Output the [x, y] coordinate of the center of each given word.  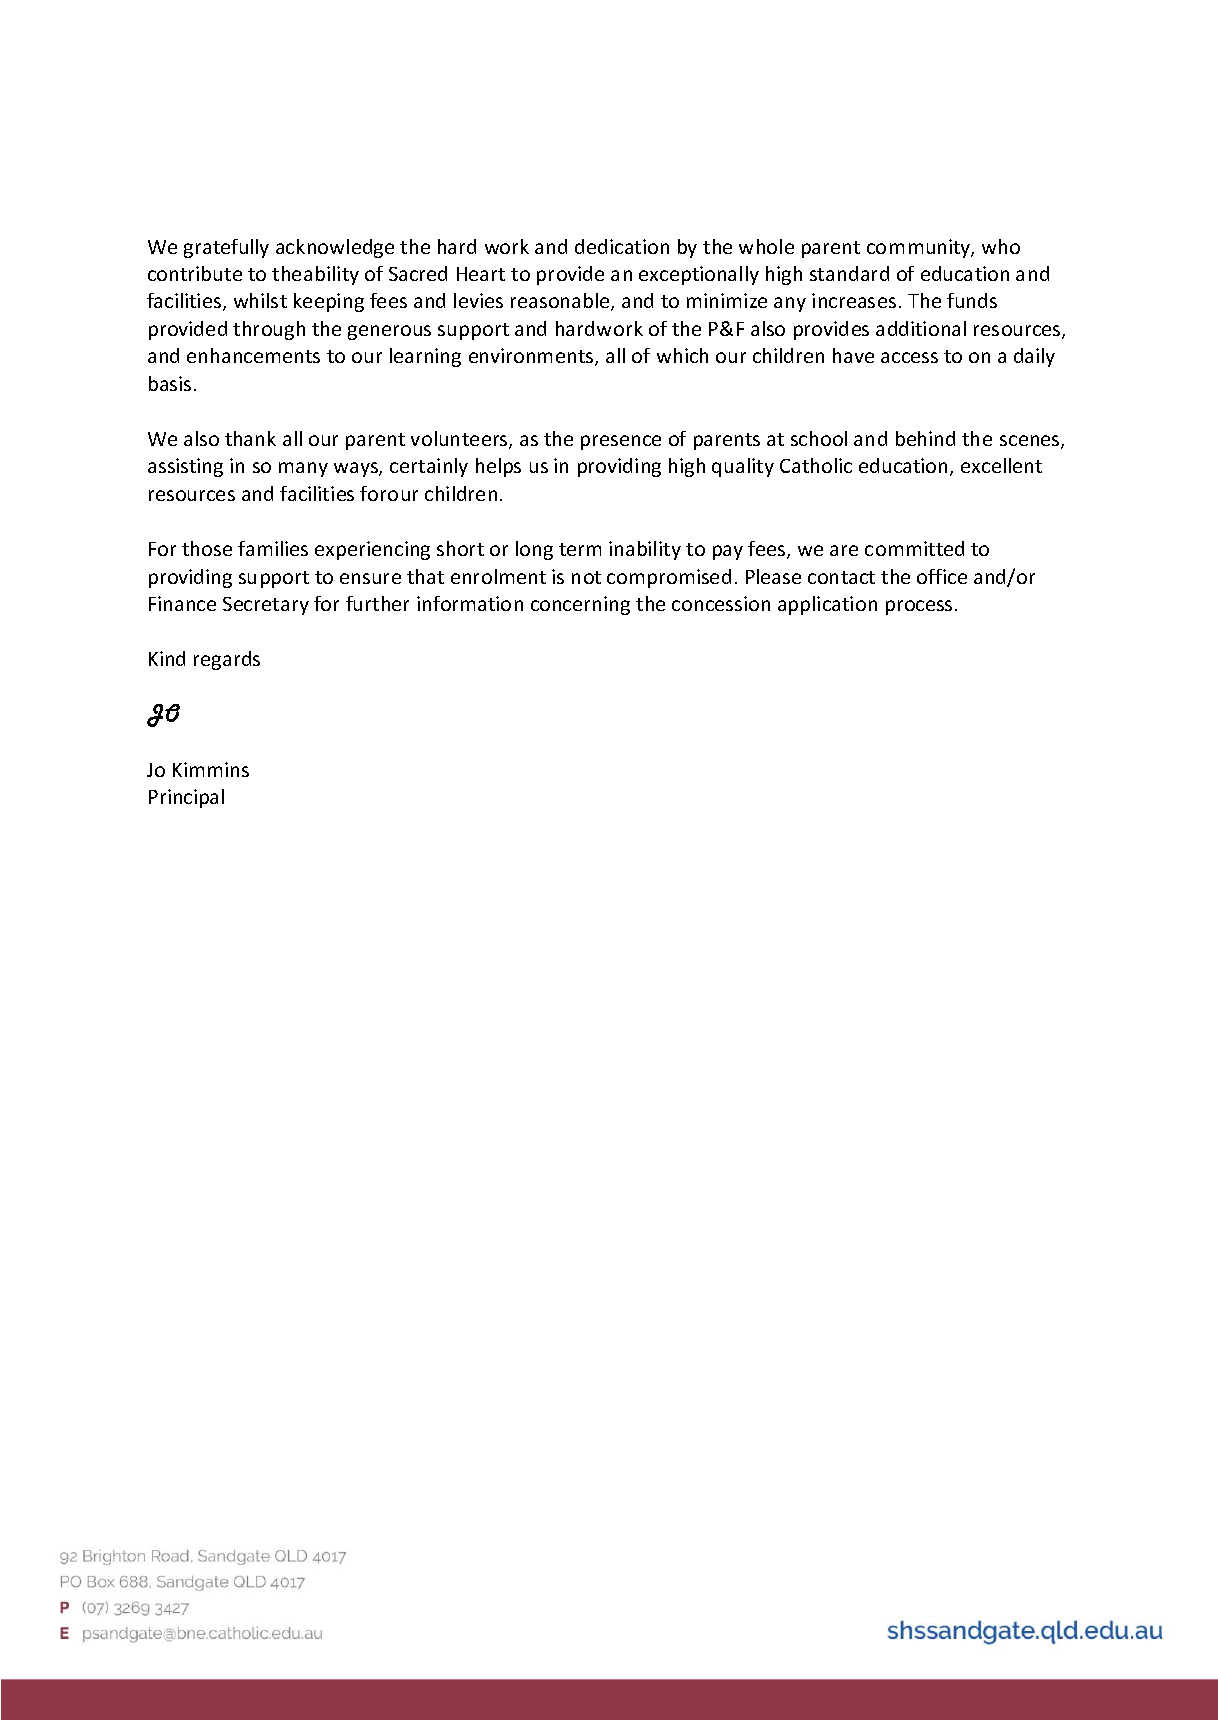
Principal [186, 798]
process [919, 607]
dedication [622, 246]
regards [227, 660]
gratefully [226, 248]
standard [849, 273]
